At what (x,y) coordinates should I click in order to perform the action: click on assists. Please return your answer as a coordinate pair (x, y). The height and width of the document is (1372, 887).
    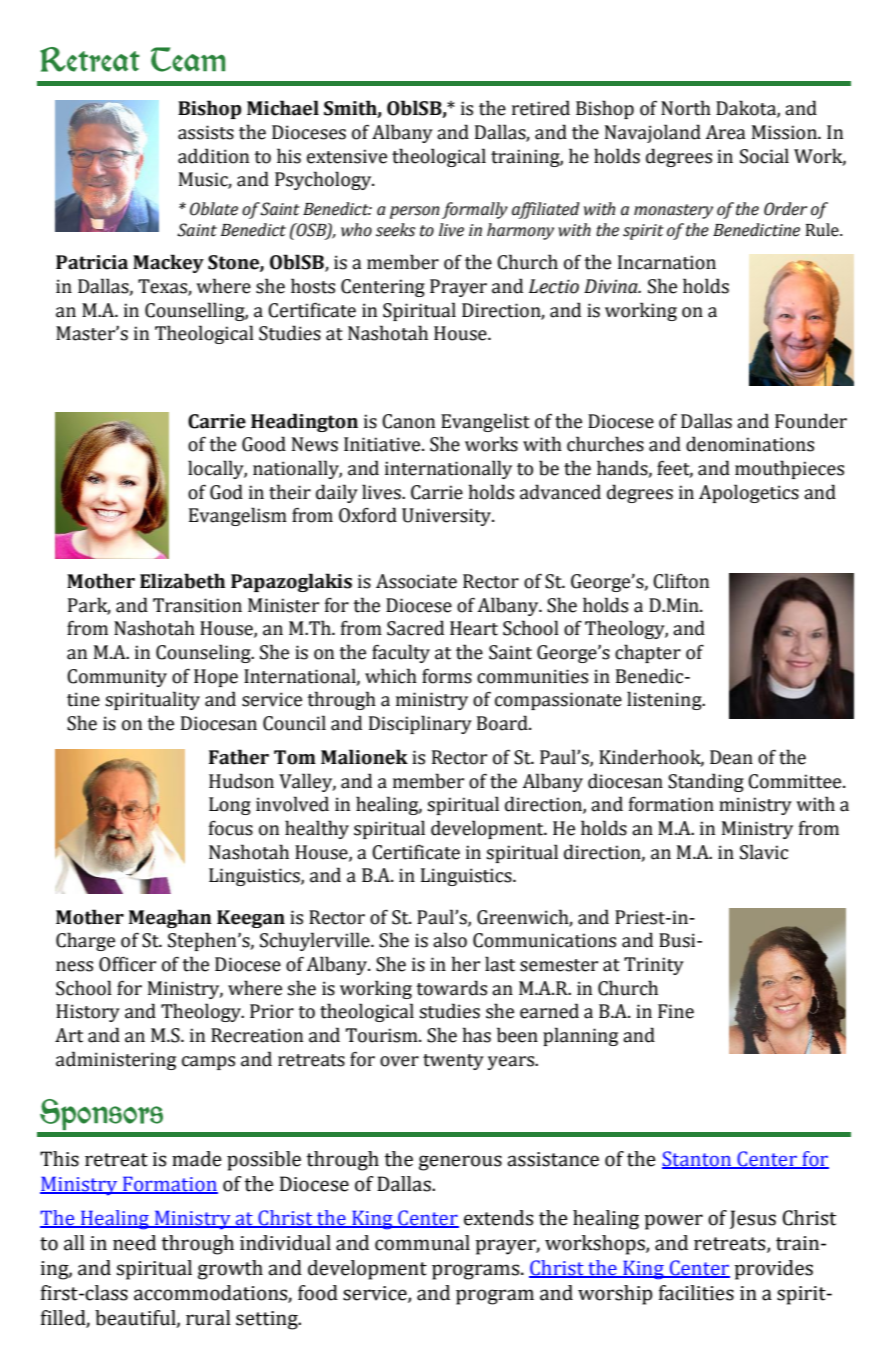
    Looking at the image, I should click on (206, 132).
